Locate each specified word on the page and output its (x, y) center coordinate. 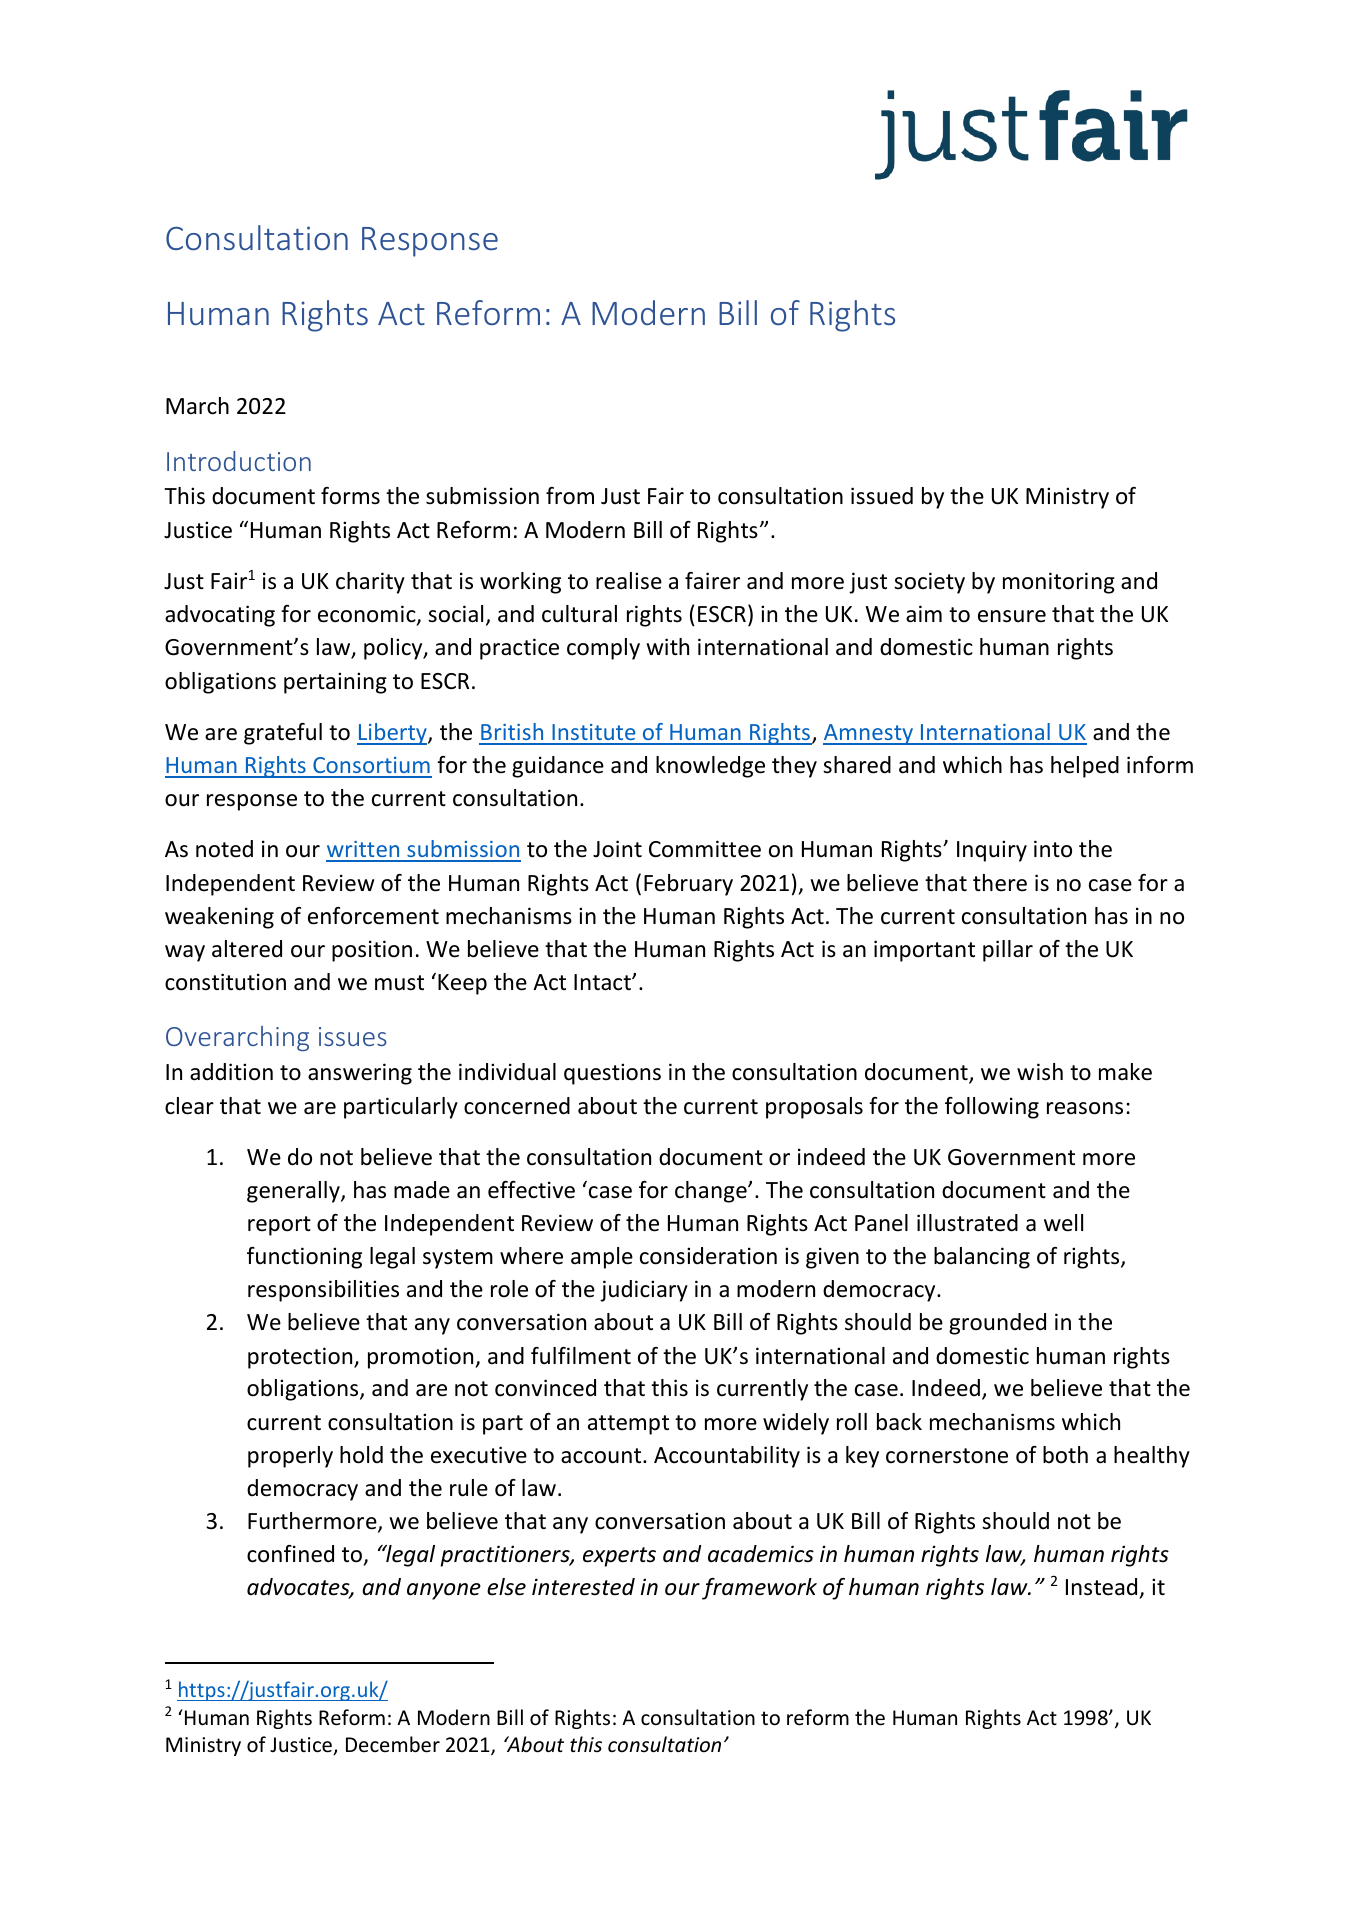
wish (1040, 1072)
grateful (283, 734)
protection (301, 1358)
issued (882, 496)
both (1065, 1455)
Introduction (239, 461)
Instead (1101, 1587)
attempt (628, 1425)
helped (1085, 767)
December (393, 1744)
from (570, 496)
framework (759, 1589)
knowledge (710, 767)
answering (360, 1074)
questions (612, 1074)
